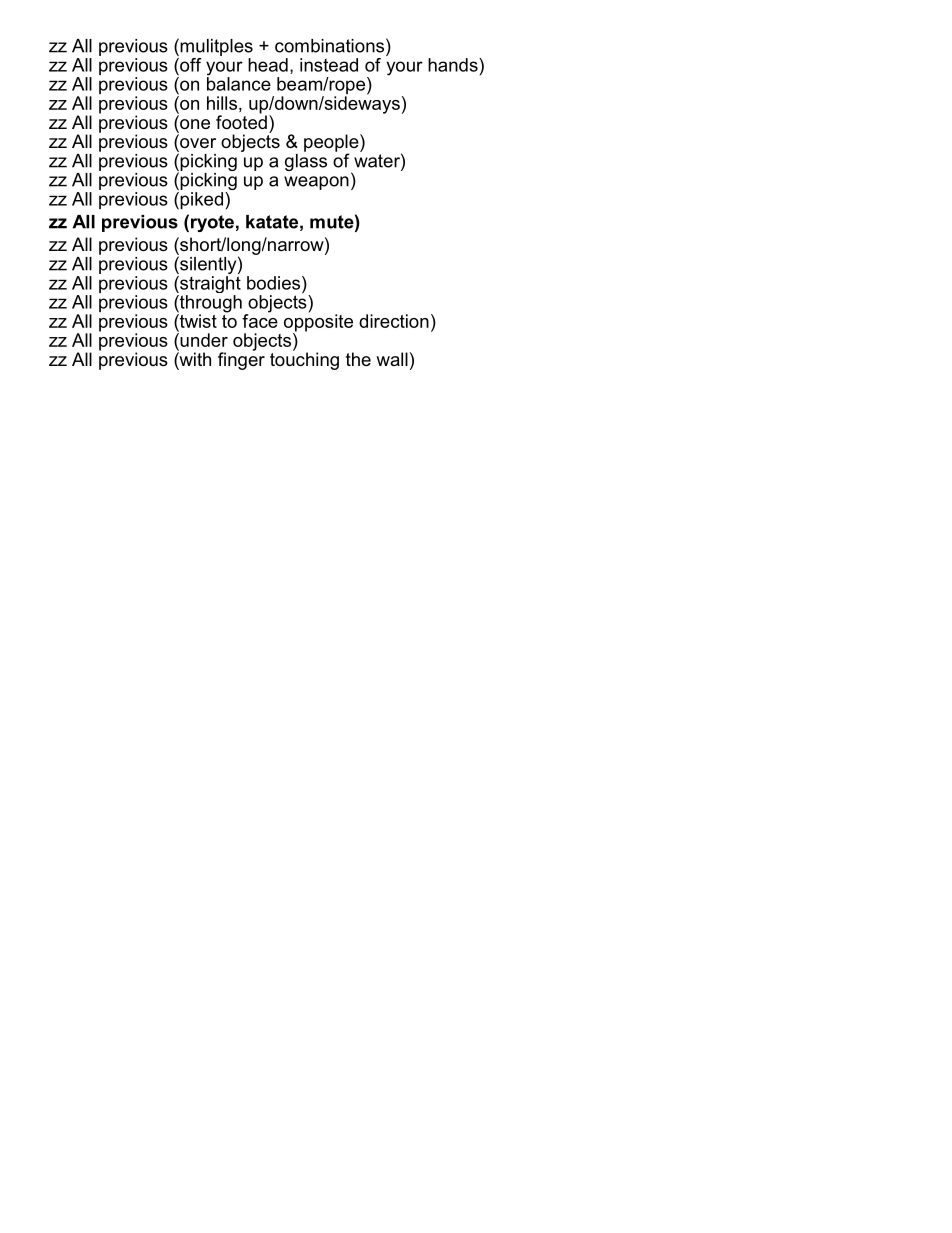 The image size is (952, 1233). I want to click on glass, so click(306, 161).
